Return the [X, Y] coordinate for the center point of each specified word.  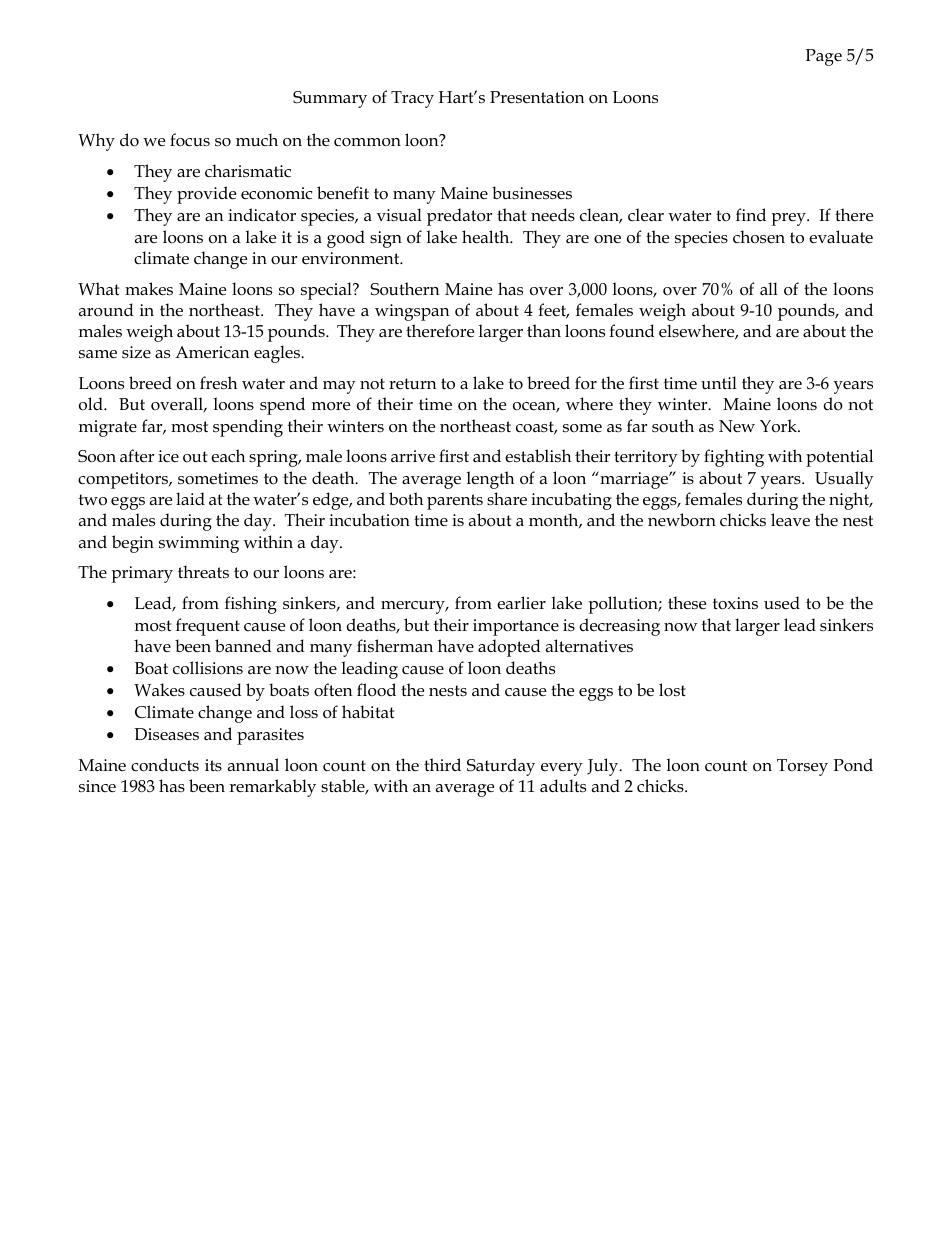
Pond [853, 764]
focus [190, 139]
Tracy [412, 99]
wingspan [412, 312]
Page [823, 57]
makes [149, 289]
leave [790, 520]
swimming [199, 544]
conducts [165, 765]
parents [455, 502]
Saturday [501, 767]
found [632, 331]
